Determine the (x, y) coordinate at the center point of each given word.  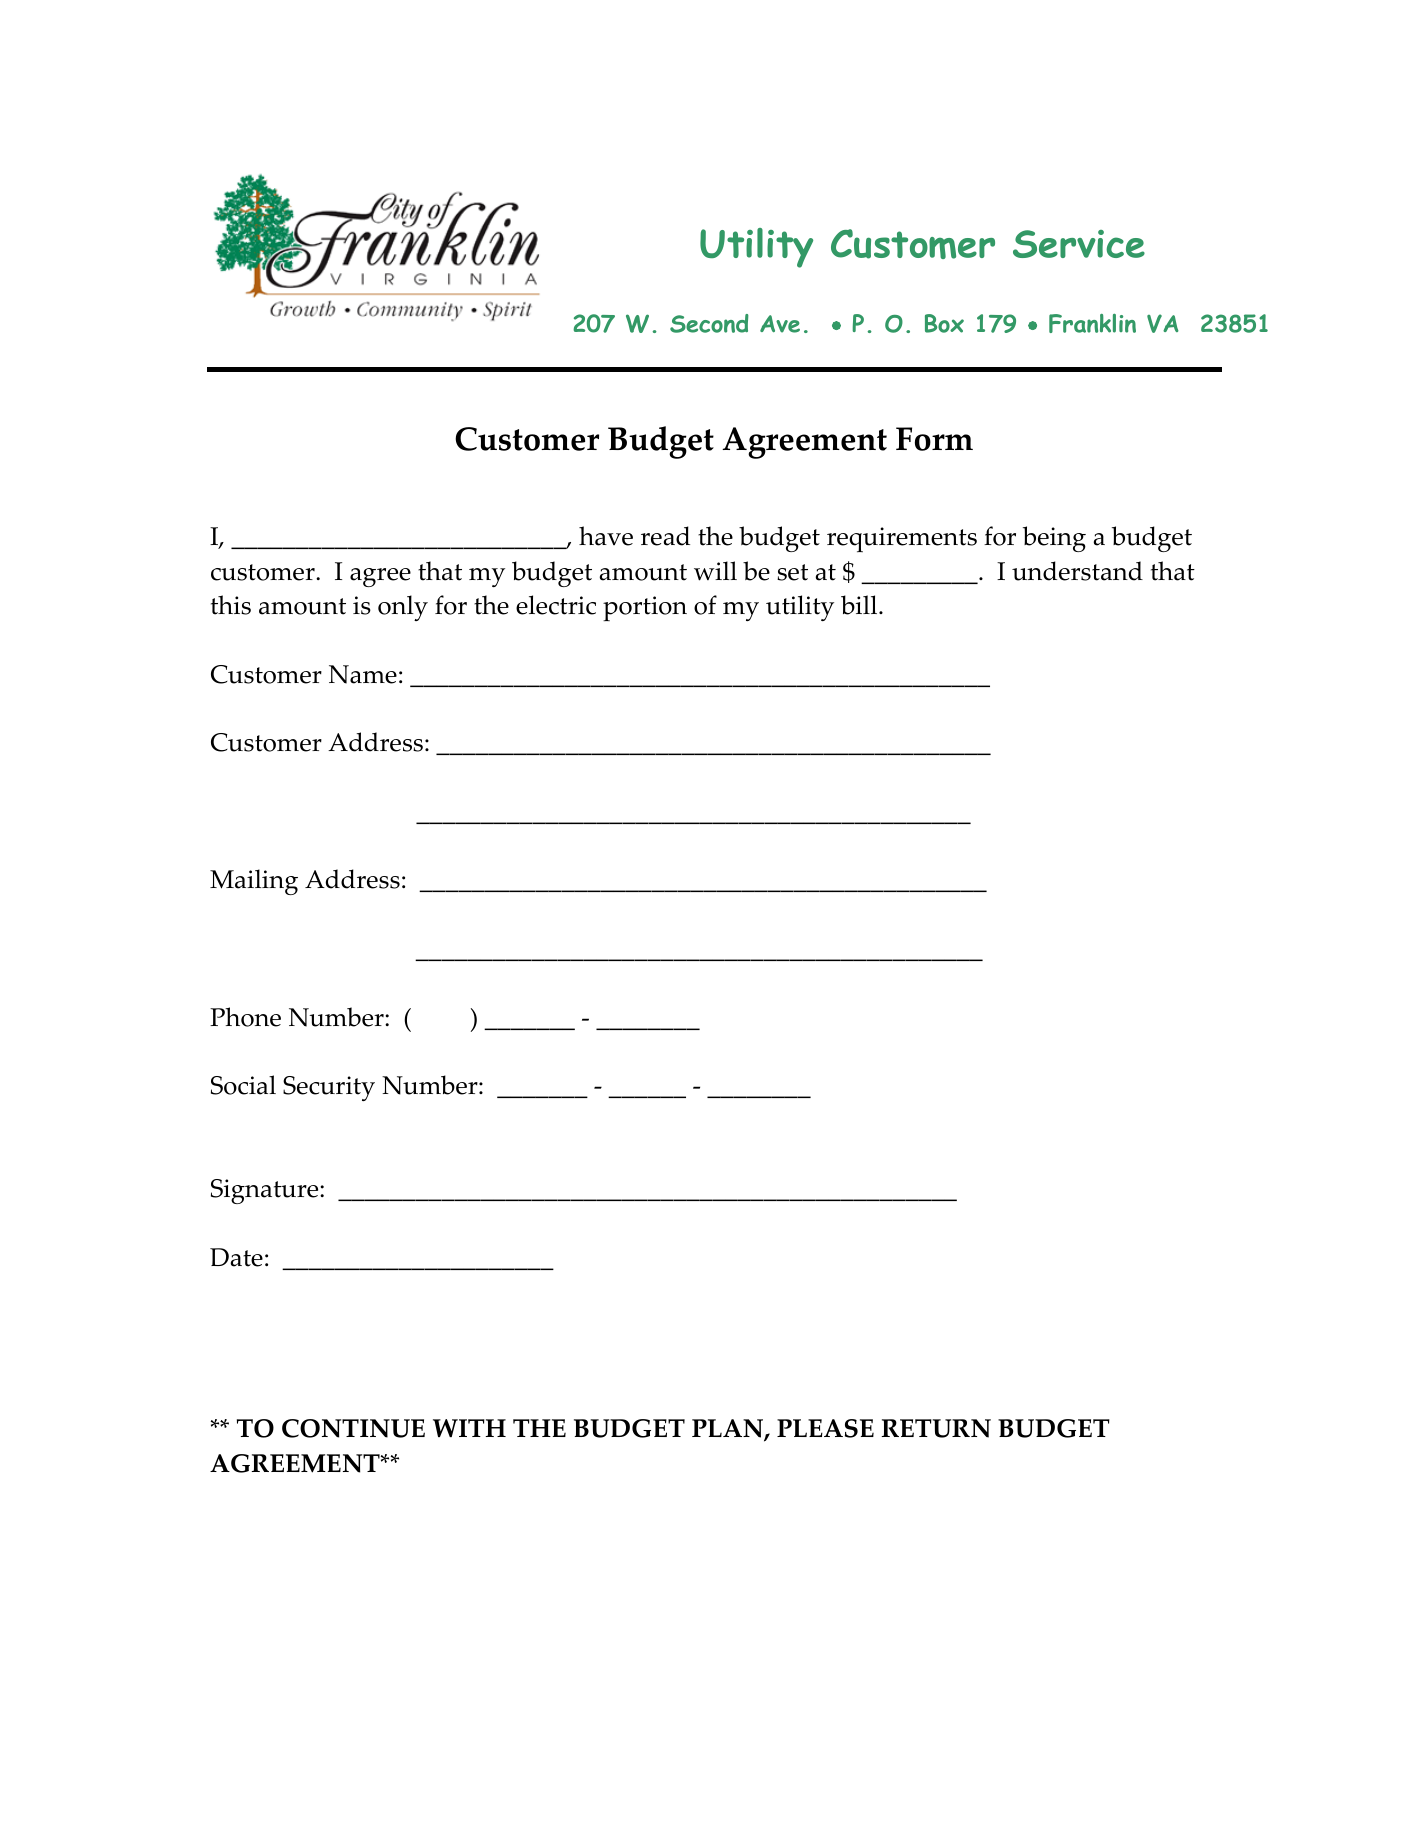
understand (1077, 571)
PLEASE (825, 1428)
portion (645, 608)
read (665, 536)
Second (709, 323)
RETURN (936, 1428)
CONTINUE (353, 1428)
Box (944, 323)
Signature (266, 1191)
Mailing (254, 882)
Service (1079, 244)
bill (860, 605)
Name (363, 674)
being (1054, 539)
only (403, 608)
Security (329, 1088)
